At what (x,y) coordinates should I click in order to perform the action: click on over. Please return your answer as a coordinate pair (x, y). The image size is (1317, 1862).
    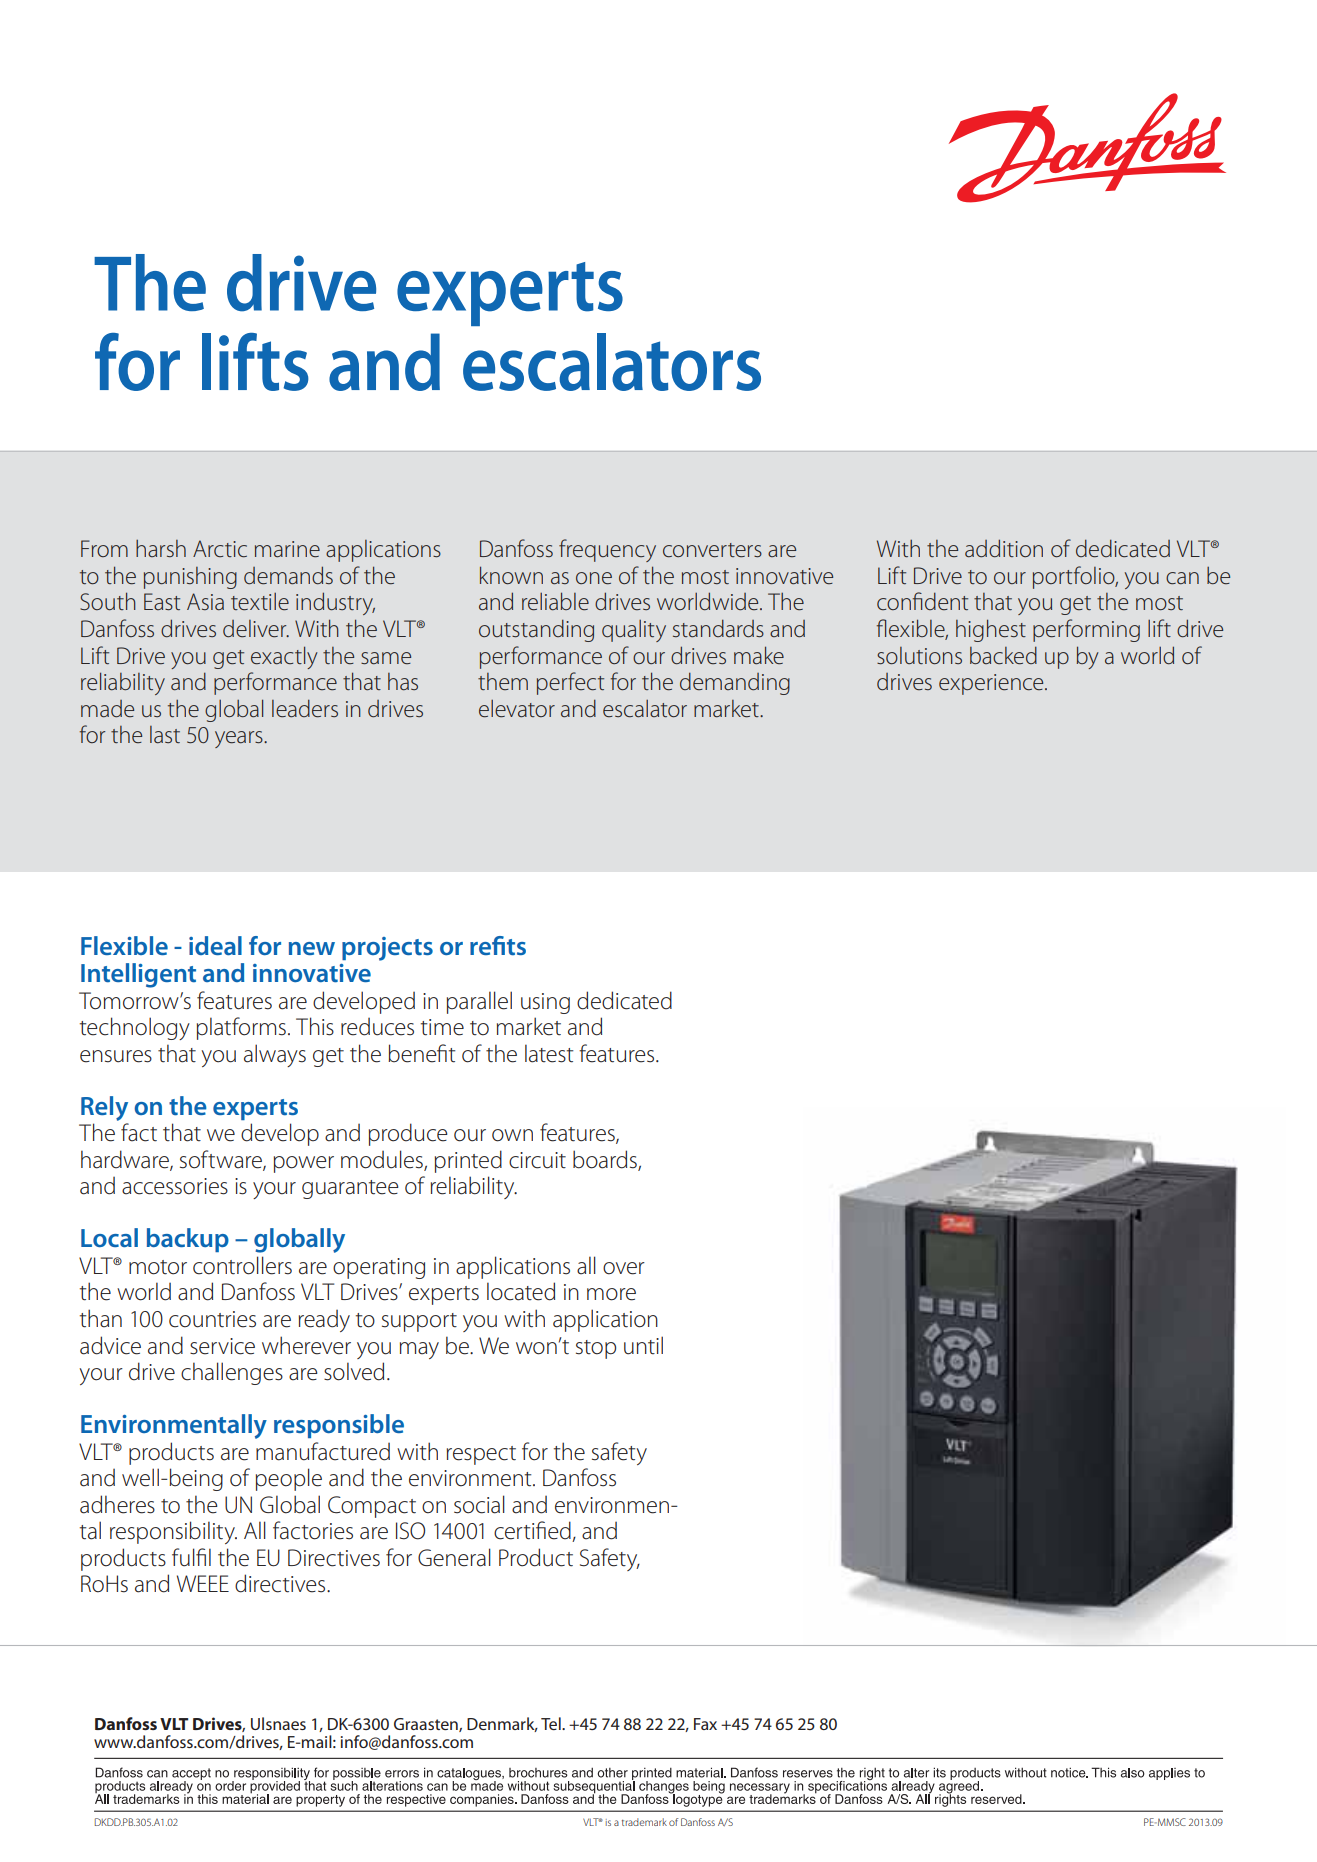
    Looking at the image, I should click on (624, 1268).
